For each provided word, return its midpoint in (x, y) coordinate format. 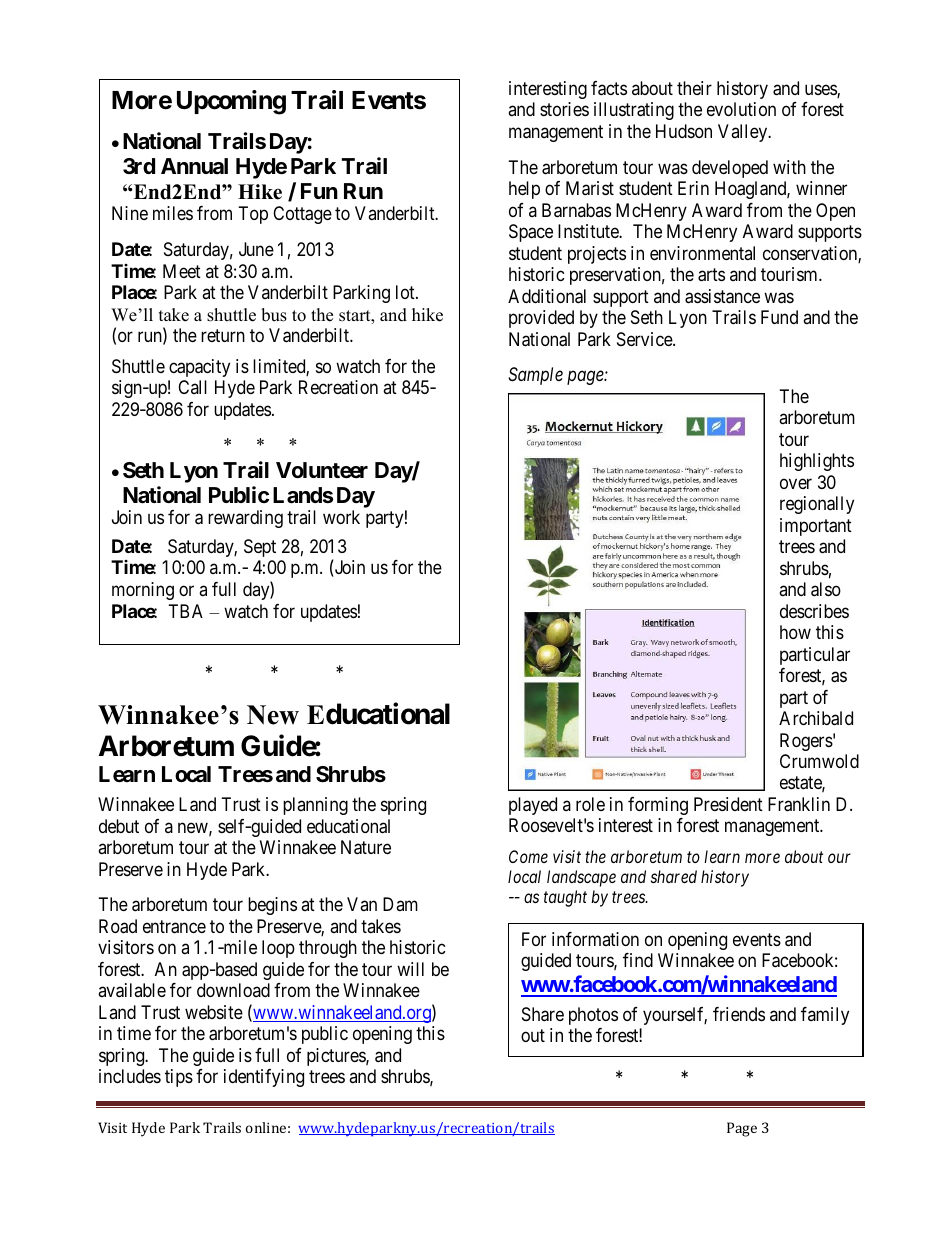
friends (739, 1014)
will (410, 969)
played (533, 806)
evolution (741, 109)
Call (192, 387)
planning (315, 806)
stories (564, 109)
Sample (535, 376)
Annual (194, 166)
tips (179, 1078)
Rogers (806, 742)
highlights (817, 462)
